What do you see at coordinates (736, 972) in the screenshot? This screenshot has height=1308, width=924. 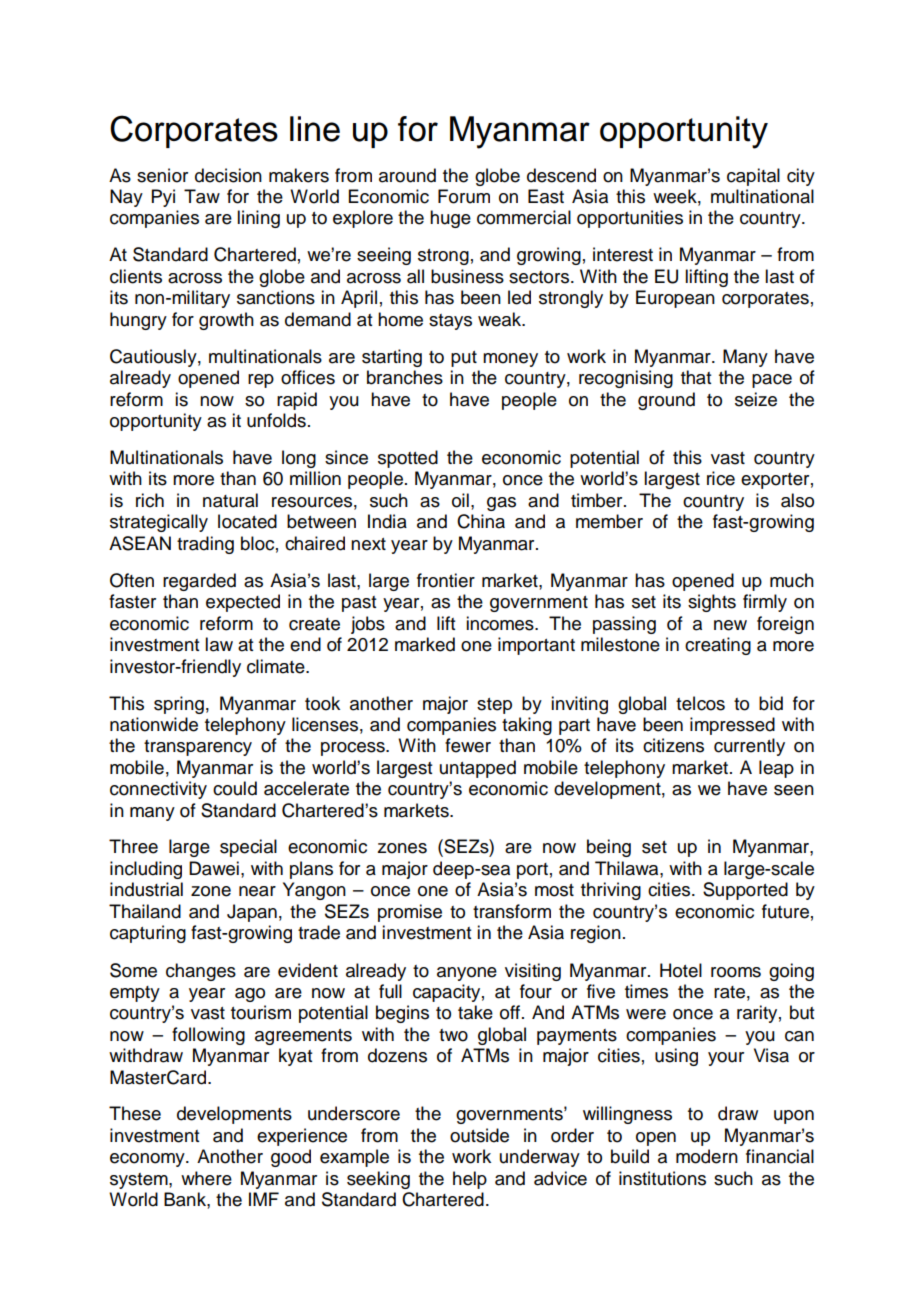 I see `rooms` at bounding box center [736, 972].
